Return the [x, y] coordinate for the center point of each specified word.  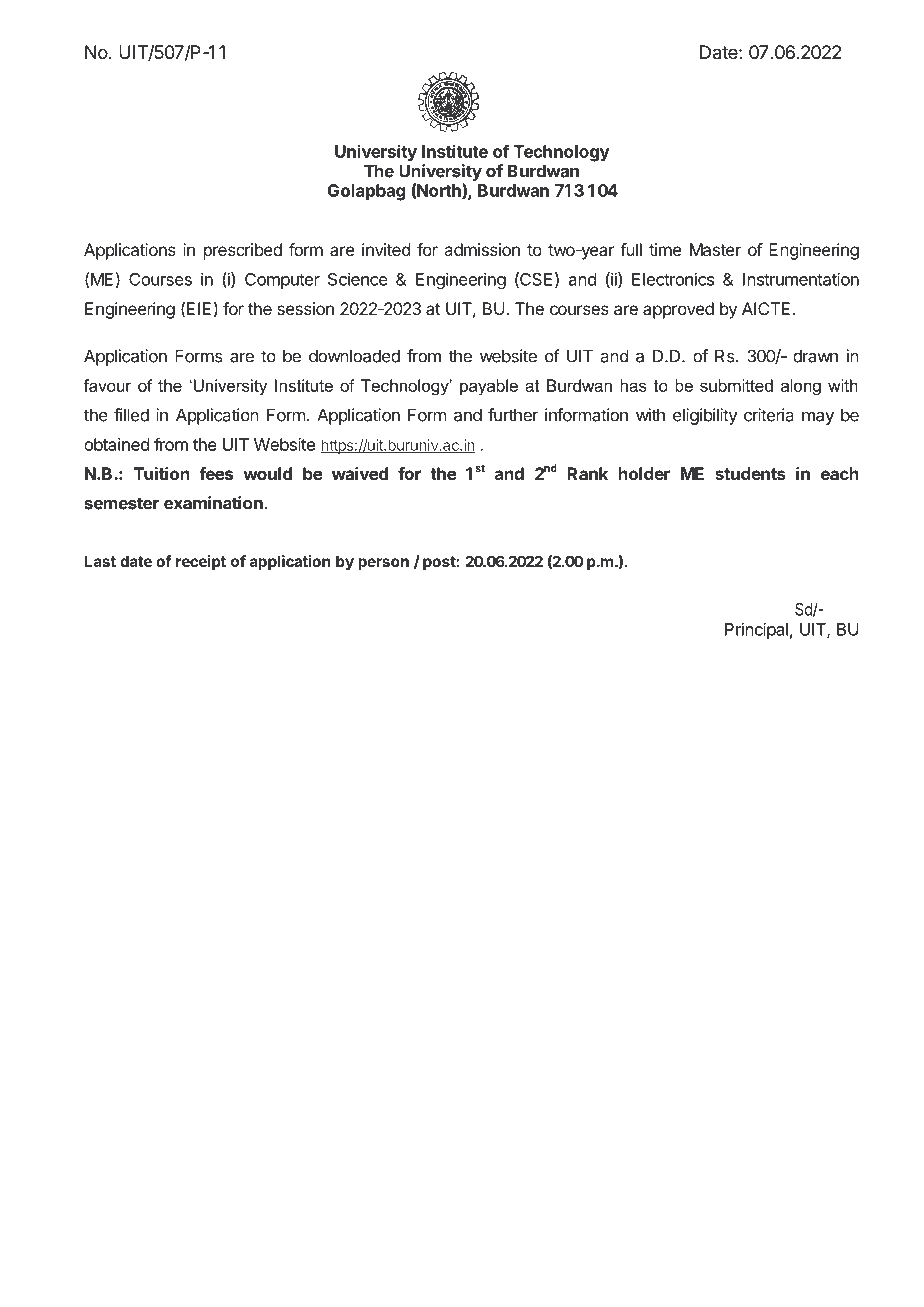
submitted [736, 385]
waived [360, 473]
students [750, 473]
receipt [201, 562]
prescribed [243, 251]
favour [108, 385]
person [383, 564]
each [840, 473]
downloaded [354, 356]
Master [715, 249]
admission [482, 249]
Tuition [162, 473]
